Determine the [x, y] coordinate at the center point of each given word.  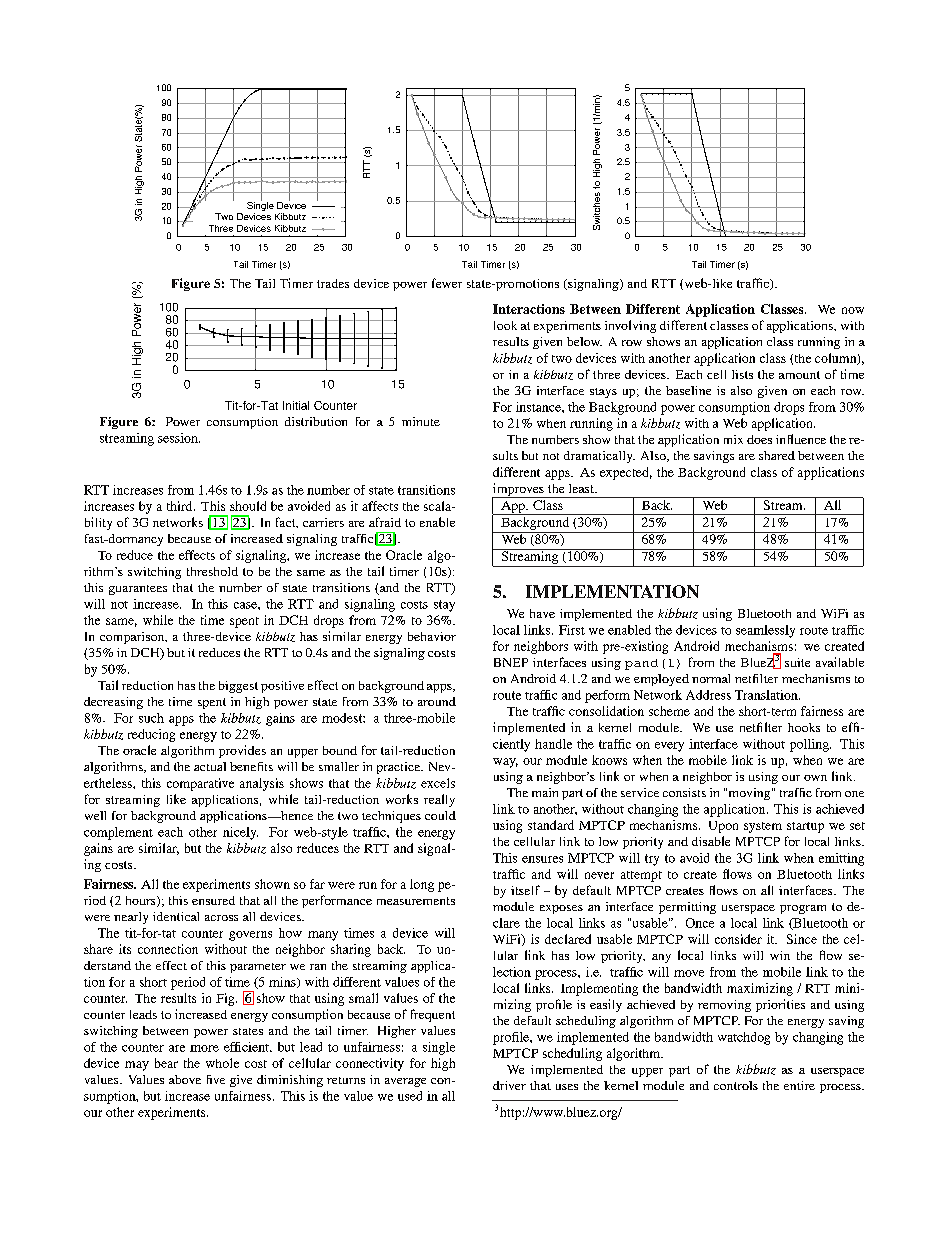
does [759, 439]
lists [742, 374]
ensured [213, 900]
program [803, 909]
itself [525, 890]
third [181, 506]
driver [509, 1085]
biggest [238, 687]
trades [333, 283]
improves [519, 490]
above [185, 1079]
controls [736, 1085]
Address [708, 695]
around [437, 701]
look [505, 325]
